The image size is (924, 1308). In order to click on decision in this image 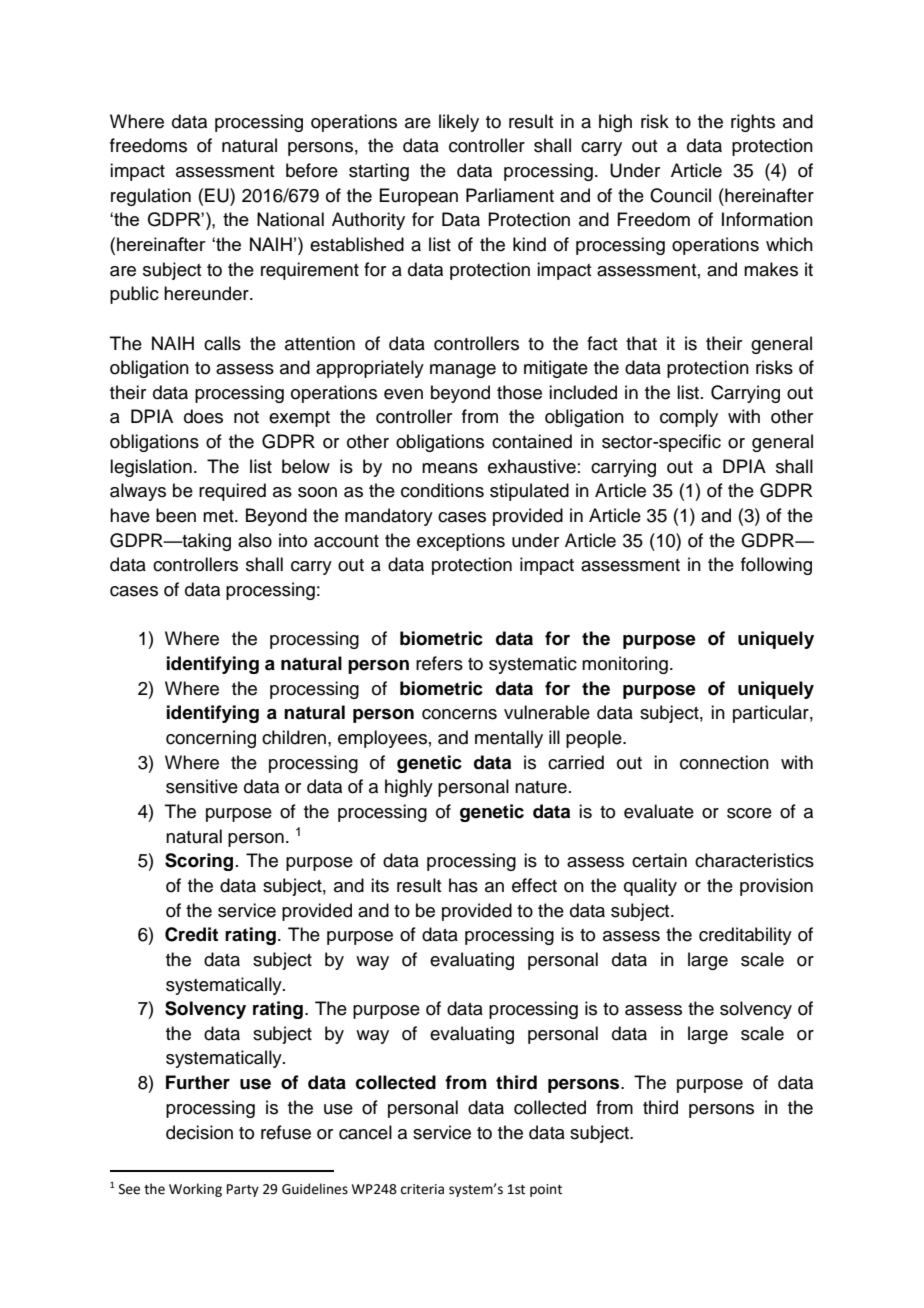, I will do `click(199, 1132)`.
